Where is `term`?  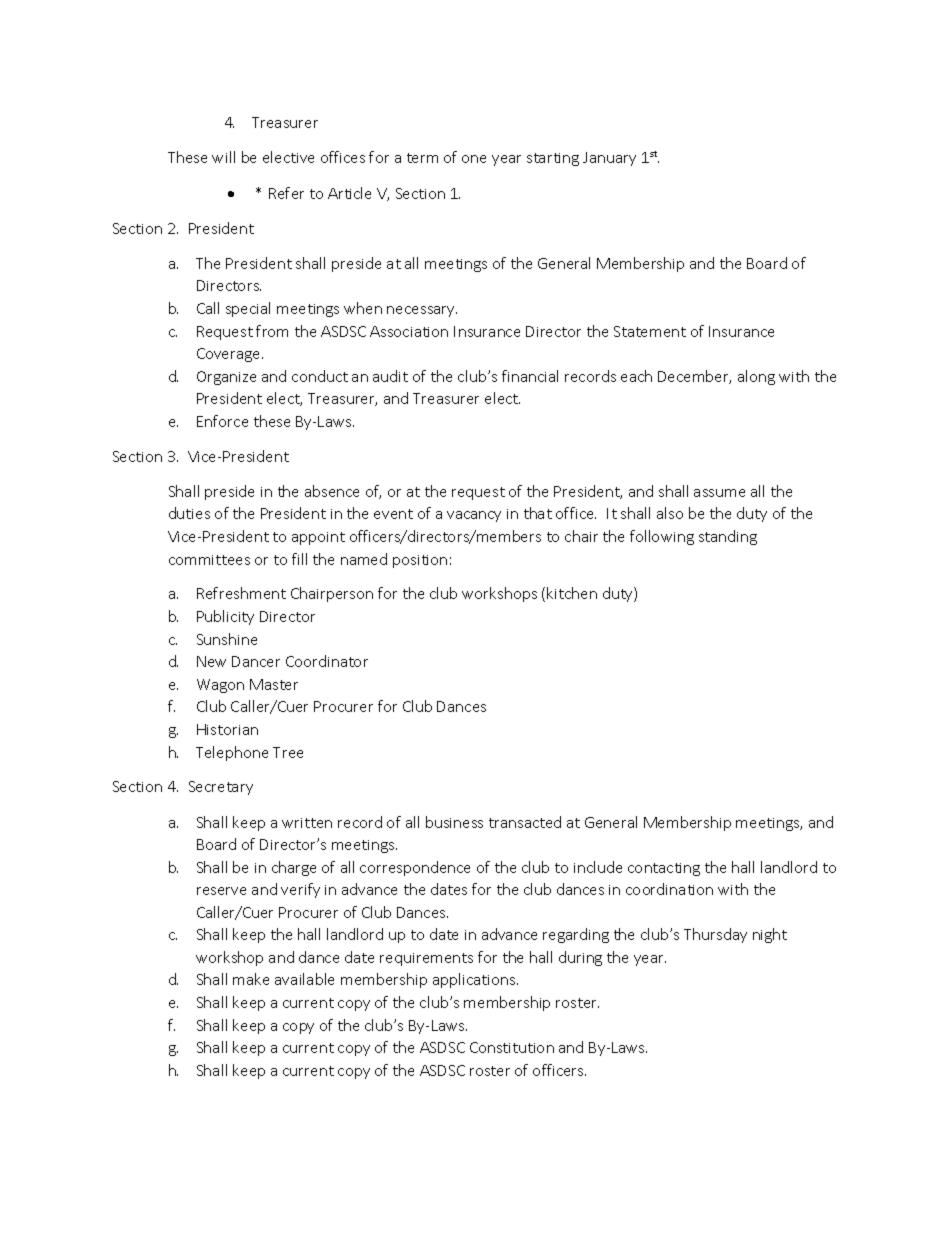 term is located at coordinates (422, 158).
